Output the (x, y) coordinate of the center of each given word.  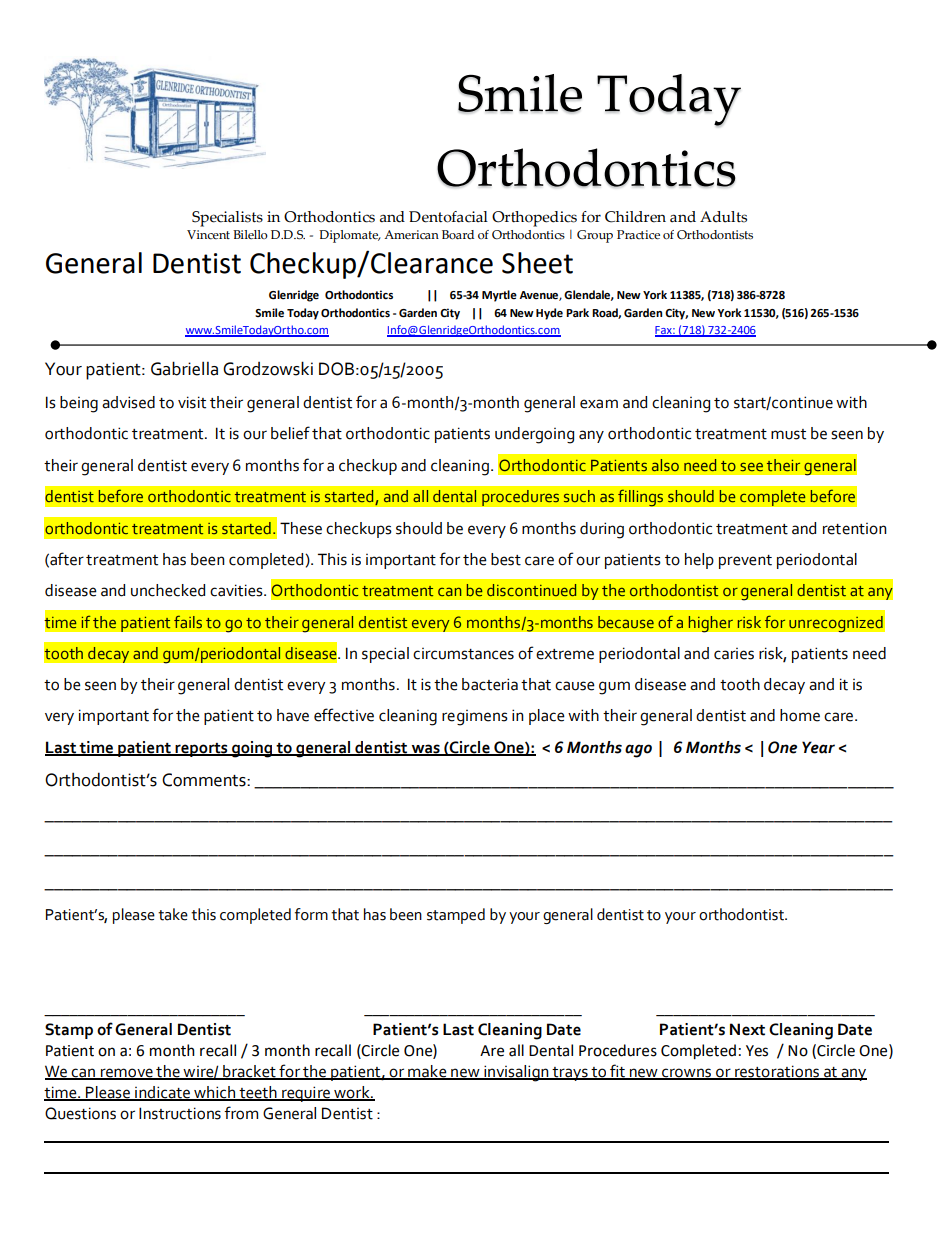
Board (458, 234)
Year (818, 747)
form (311, 914)
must (788, 434)
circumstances (463, 654)
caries (734, 654)
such (579, 496)
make (427, 1072)
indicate (163, 1093)
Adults (723, 217)
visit (192, 402)
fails (188, 622)
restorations (777, 1072)
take (173, 914)
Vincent (208, 235)
